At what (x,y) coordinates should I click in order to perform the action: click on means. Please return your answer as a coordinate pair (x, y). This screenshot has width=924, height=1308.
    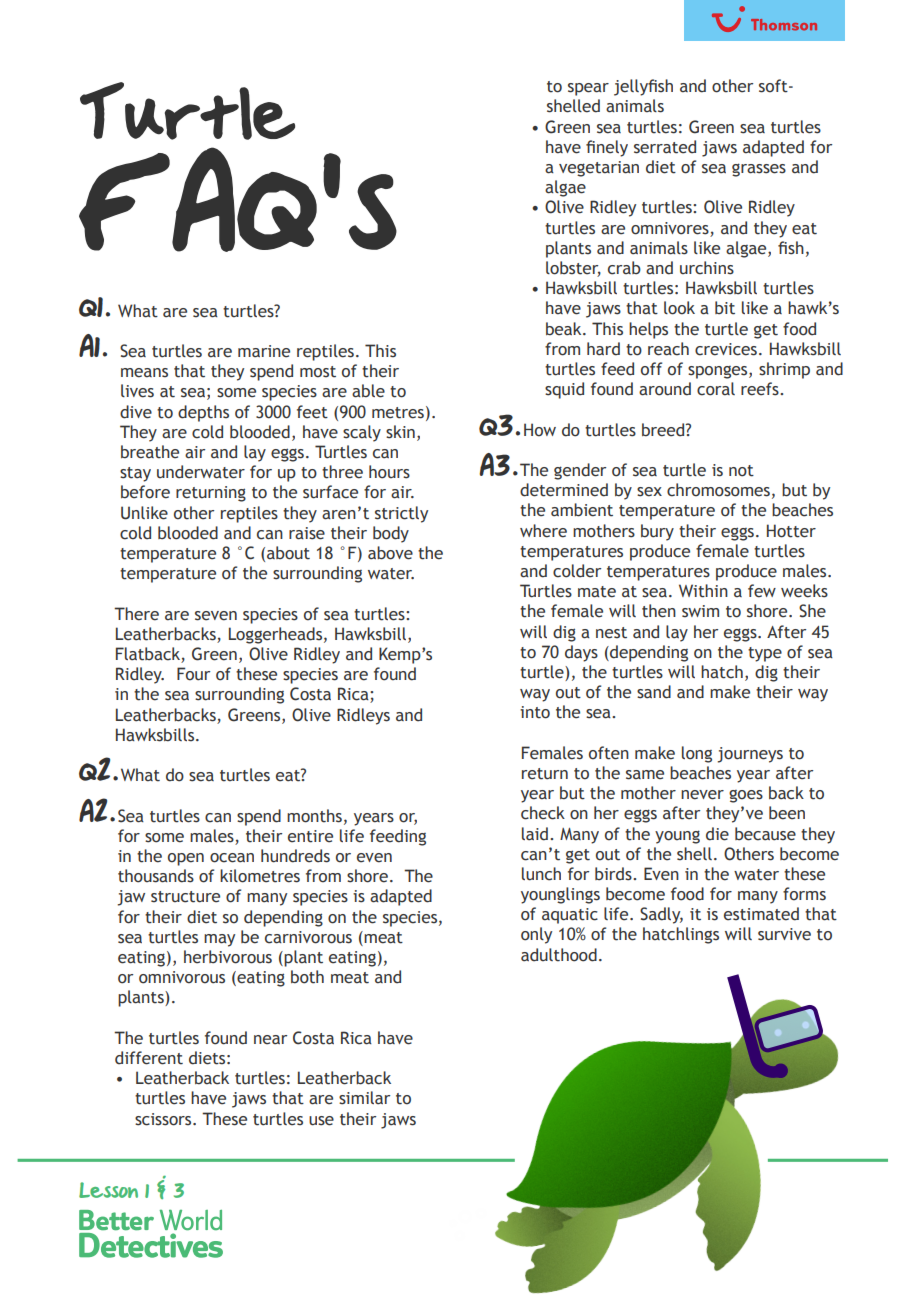
    Looking at the image, I should click on (144, 373).
